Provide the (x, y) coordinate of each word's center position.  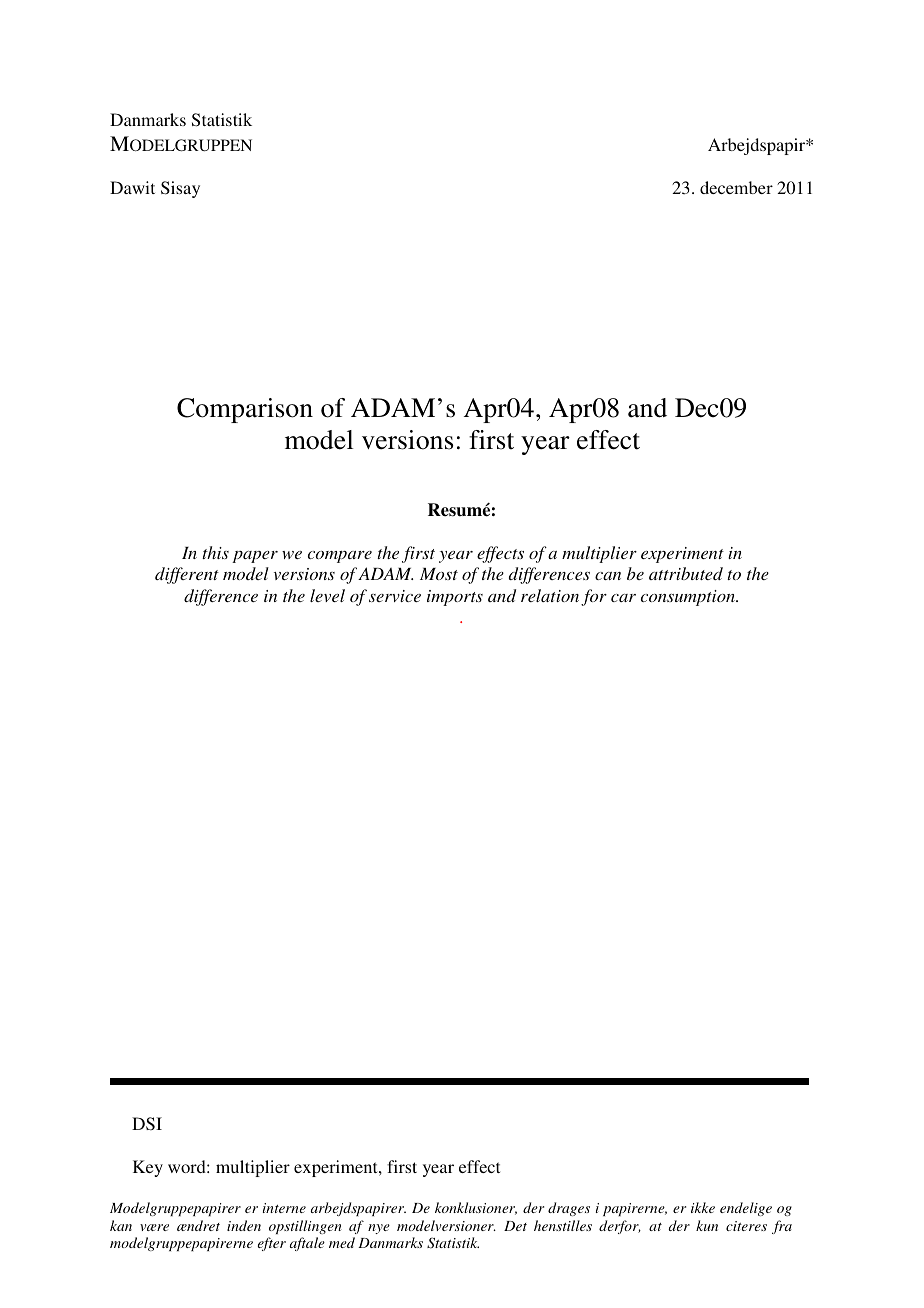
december (736, 187)
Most (439, 574)
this (215, 552)
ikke (703, 1207)
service (395, 596)
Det (515, 1226)
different (187, 575)
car (623, 598)
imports (455, 598)
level (327, 595)
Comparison (245, 410)
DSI (147, 1124)
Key (148, 1168)
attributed (686, 573)
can (608, 576)
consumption (689, 598)
